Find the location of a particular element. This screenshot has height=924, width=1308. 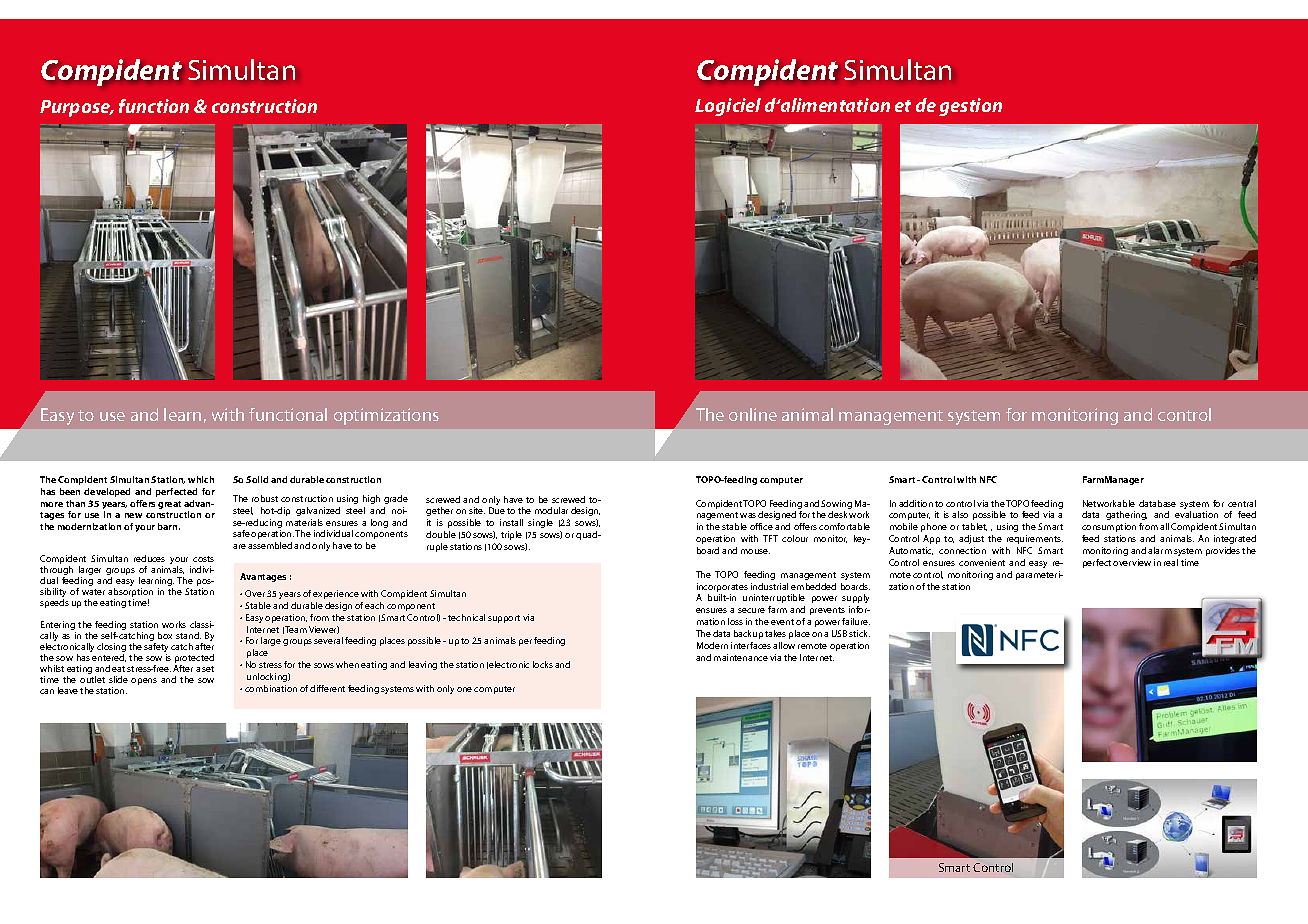

central is located at coordinates (1242, 503).
